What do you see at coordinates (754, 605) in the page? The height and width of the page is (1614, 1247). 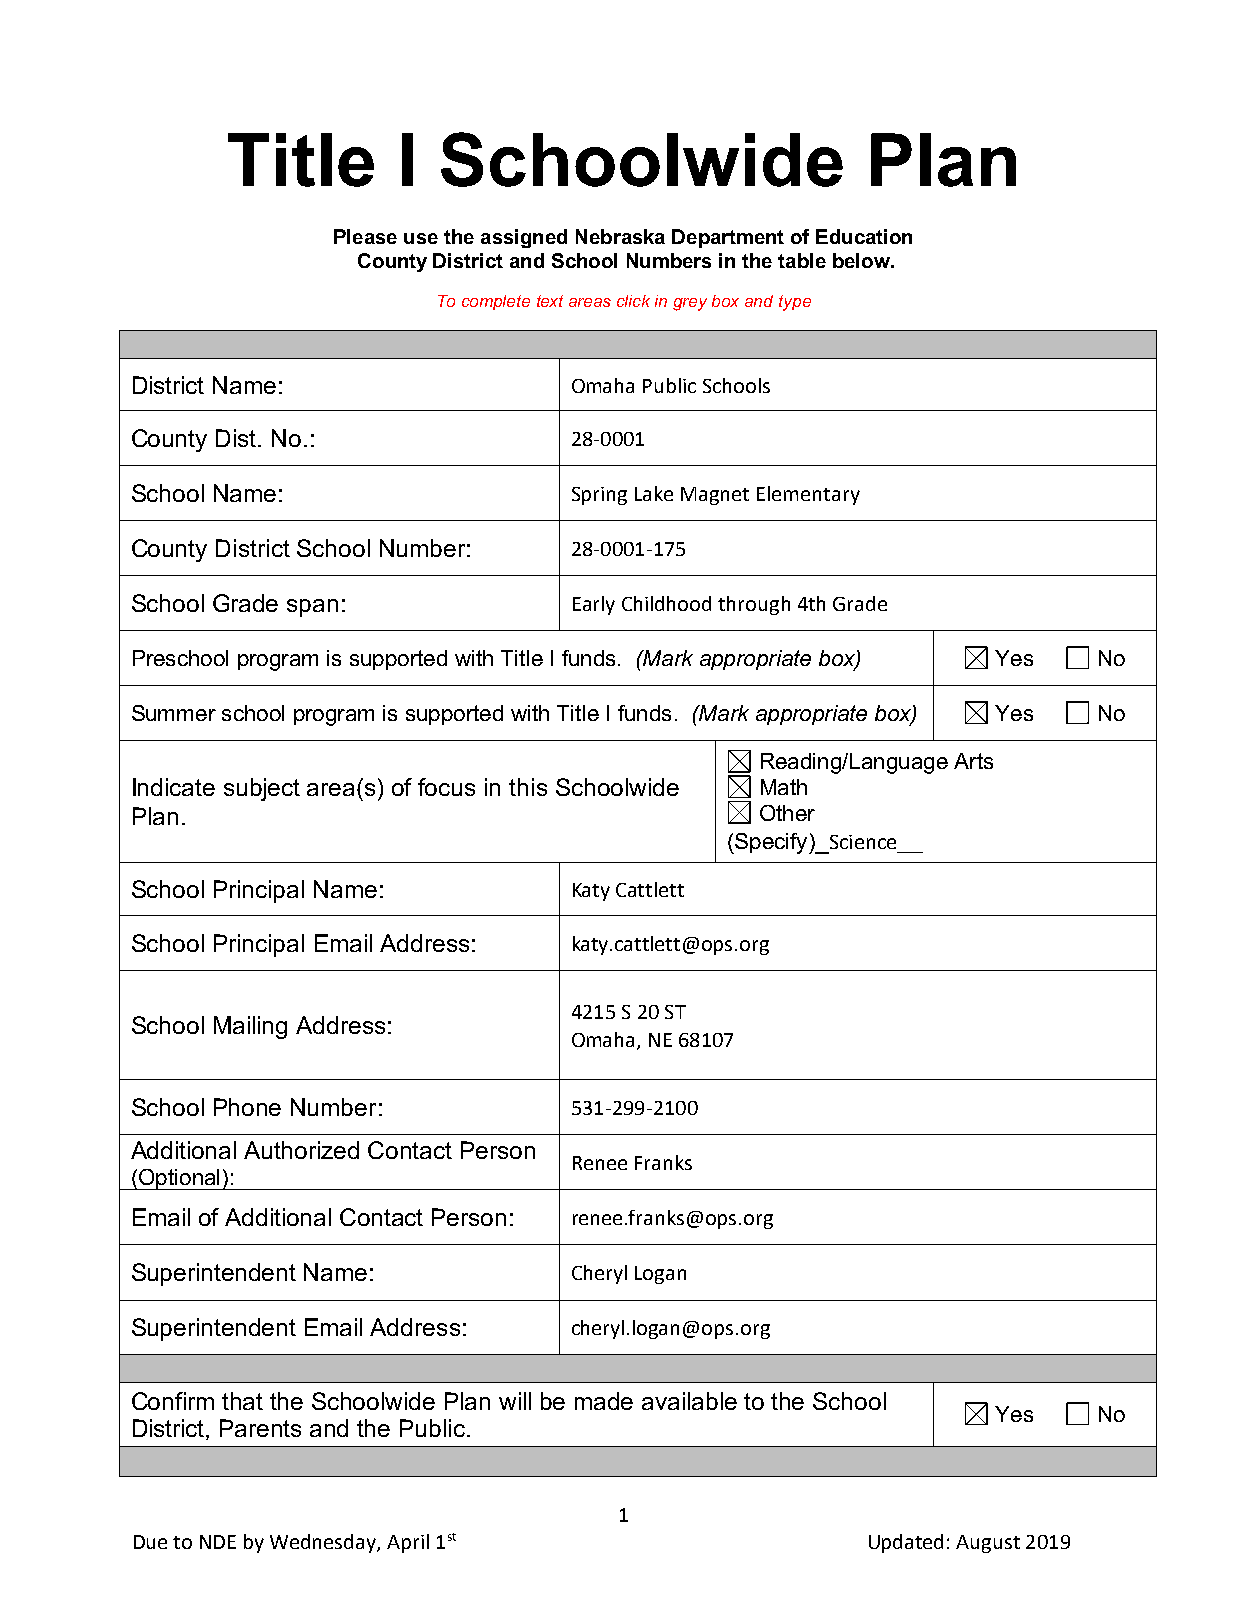 I see `through` at bounding box center [754, 605].
